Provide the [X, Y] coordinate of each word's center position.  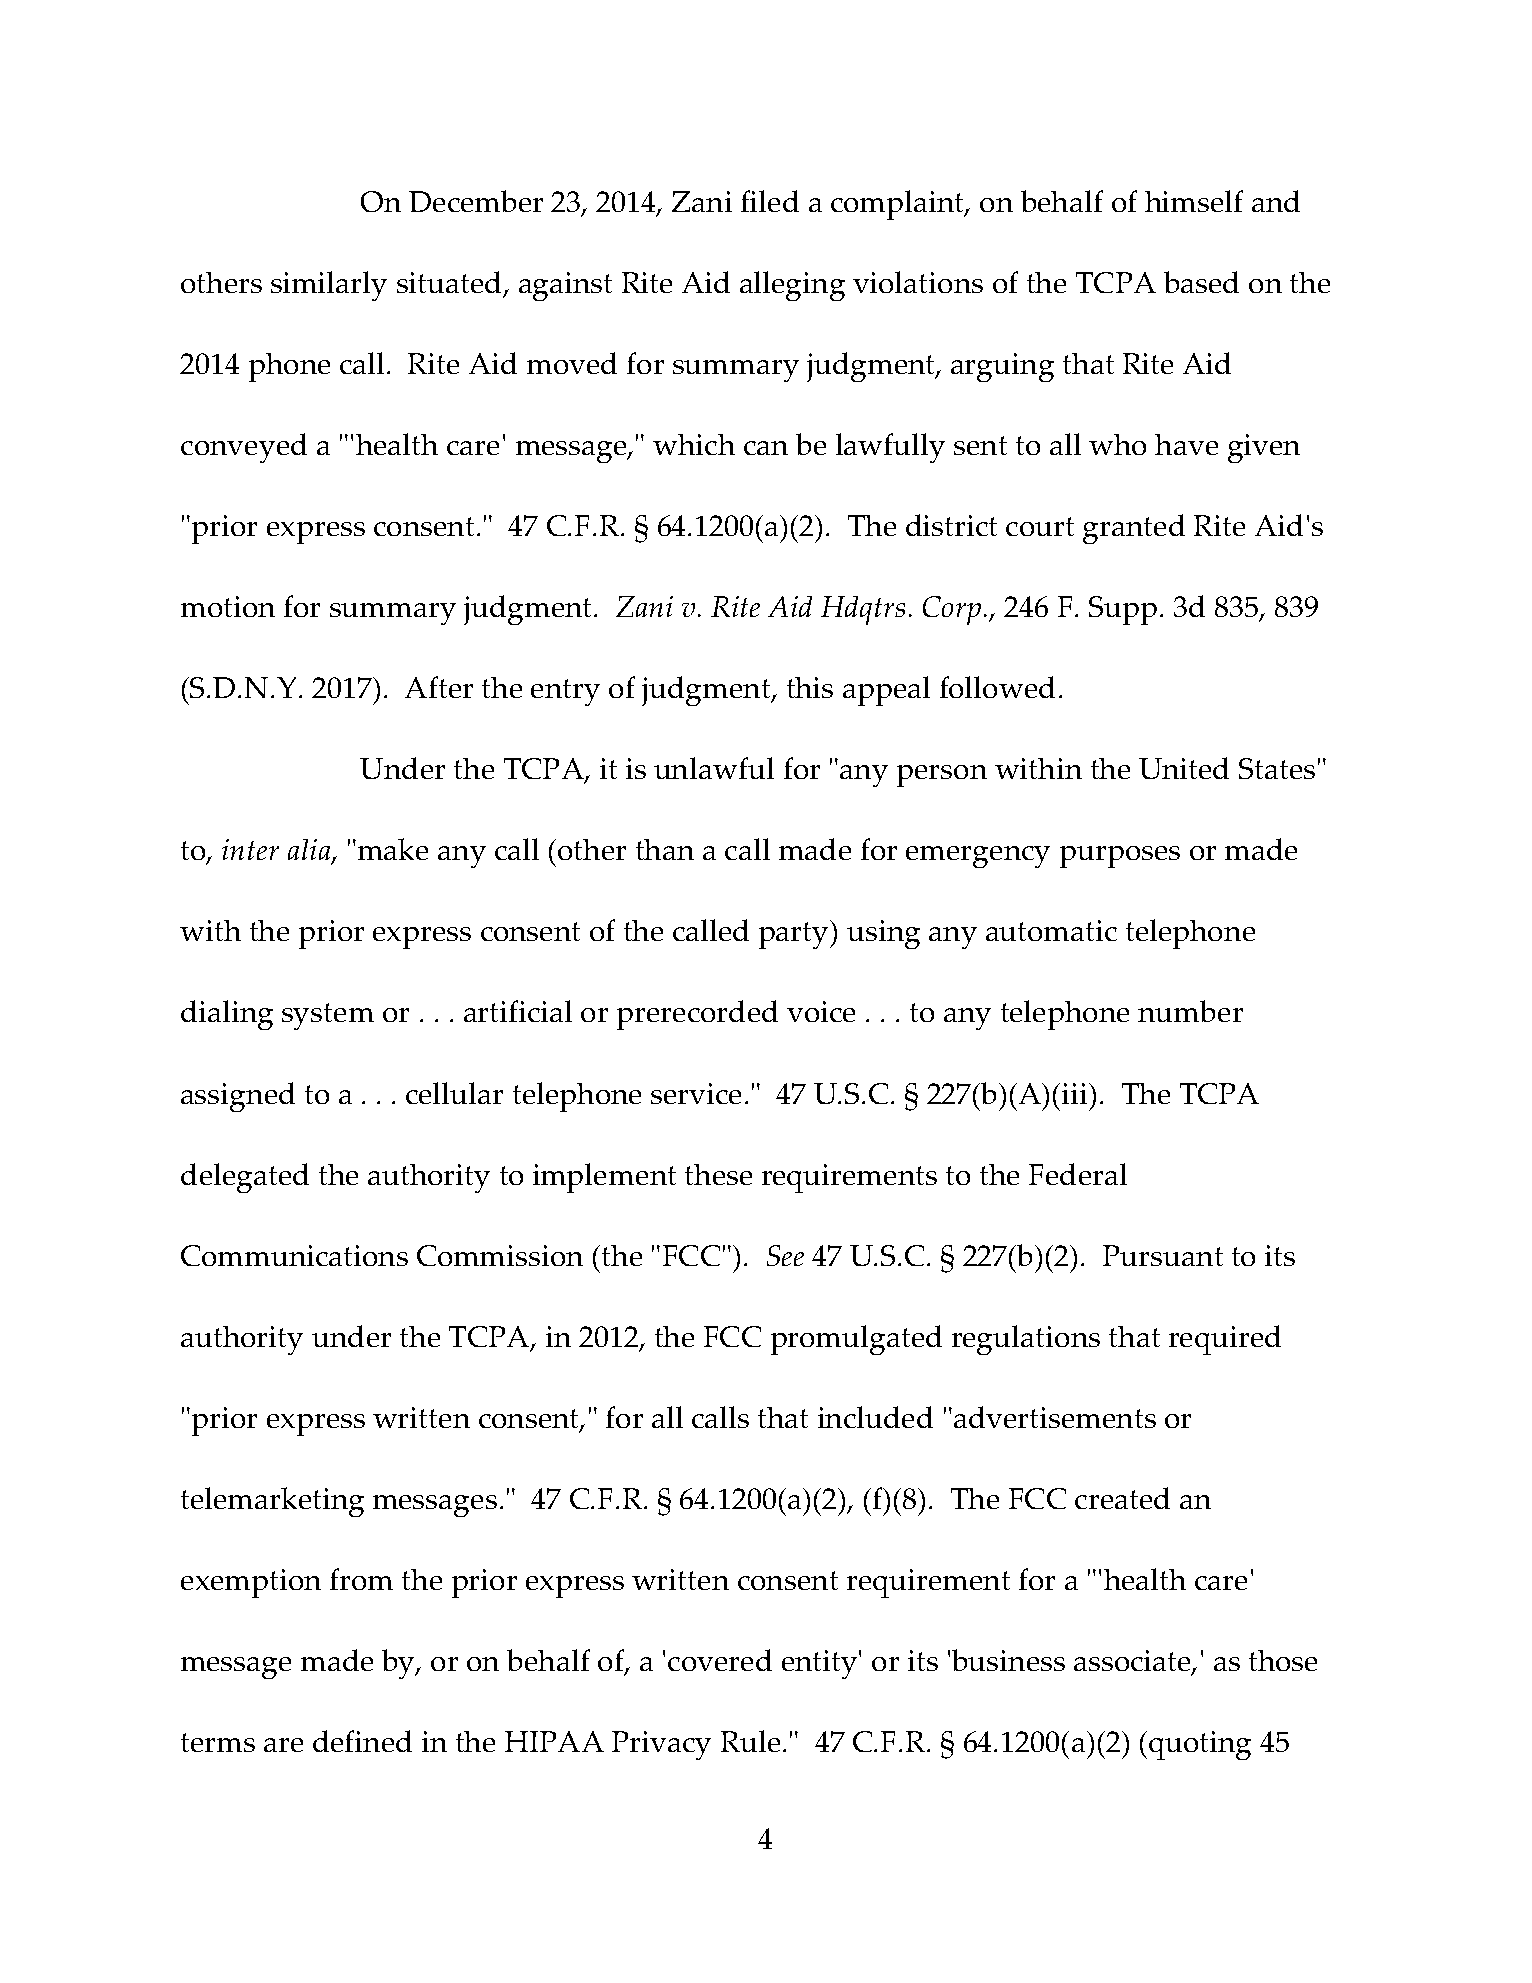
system [328, 1016]
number [1190, 1011]
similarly [329, 286]
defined [362, 1741]
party [795, 934]
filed [770, 201]
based [1201, 282]
